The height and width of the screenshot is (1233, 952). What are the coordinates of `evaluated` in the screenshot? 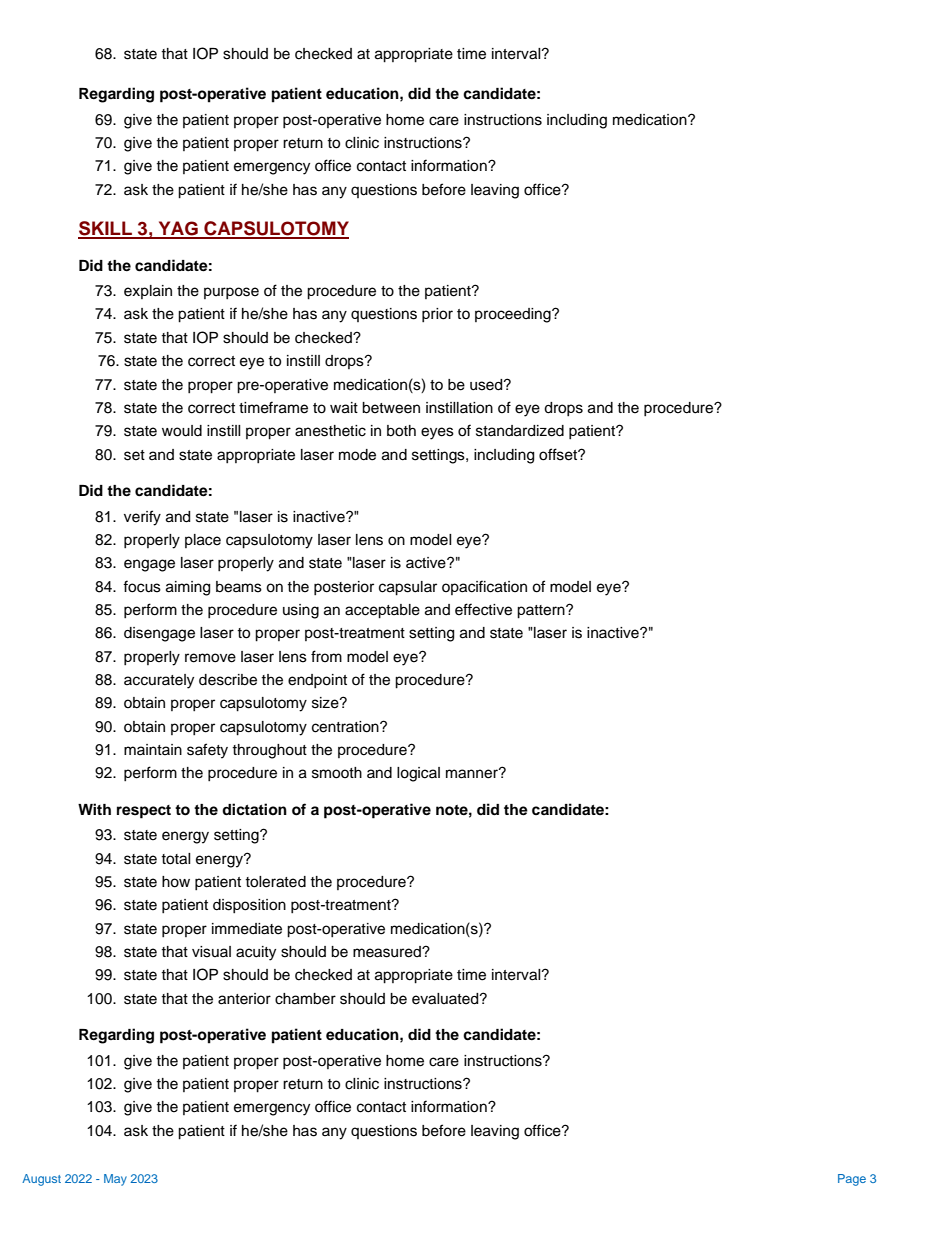 It's located at (446, 999).
